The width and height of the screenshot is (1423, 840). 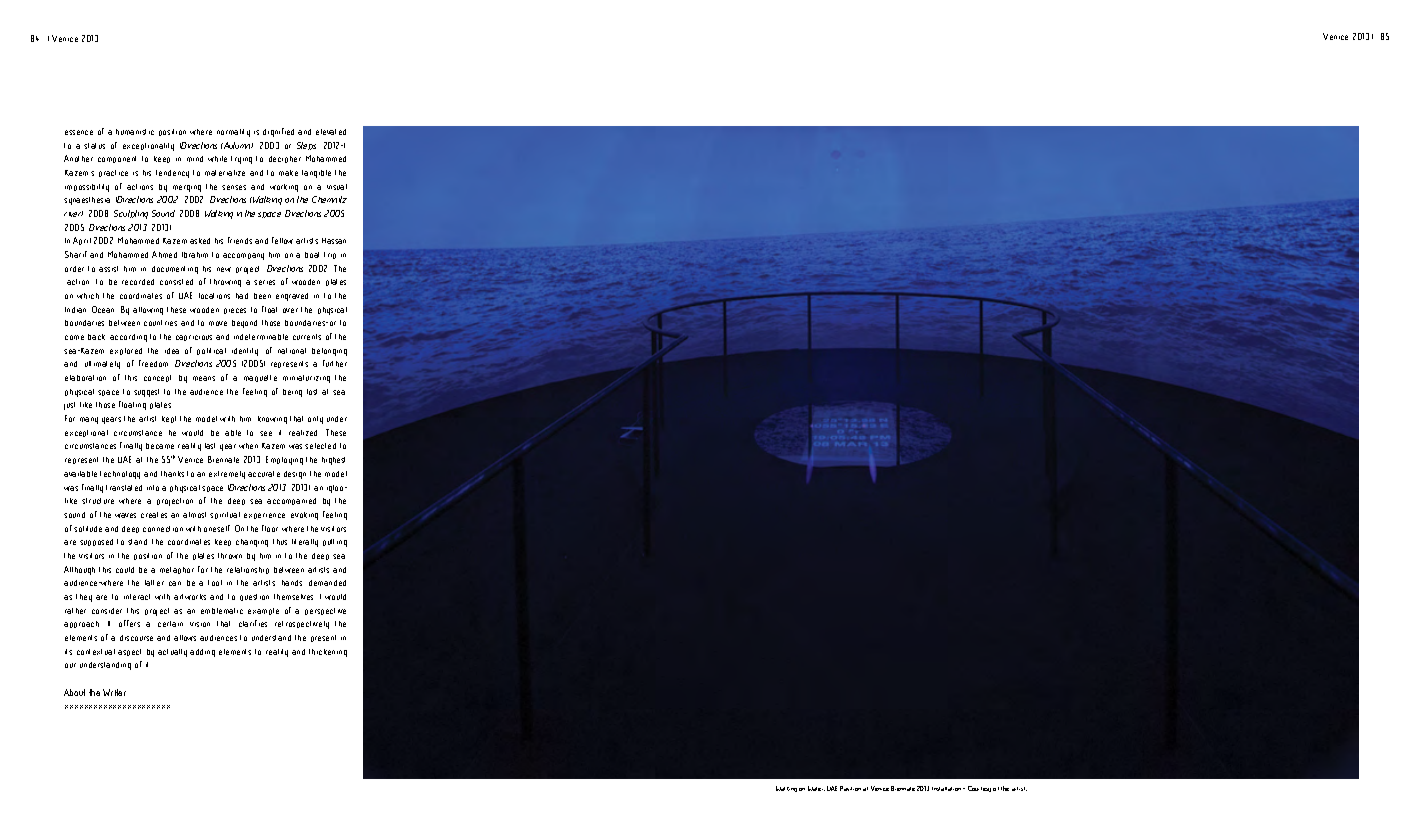 What do you see at coordinates (195, 159) in the screenshot?
I see `mind` at bounding box center [195, 159].
